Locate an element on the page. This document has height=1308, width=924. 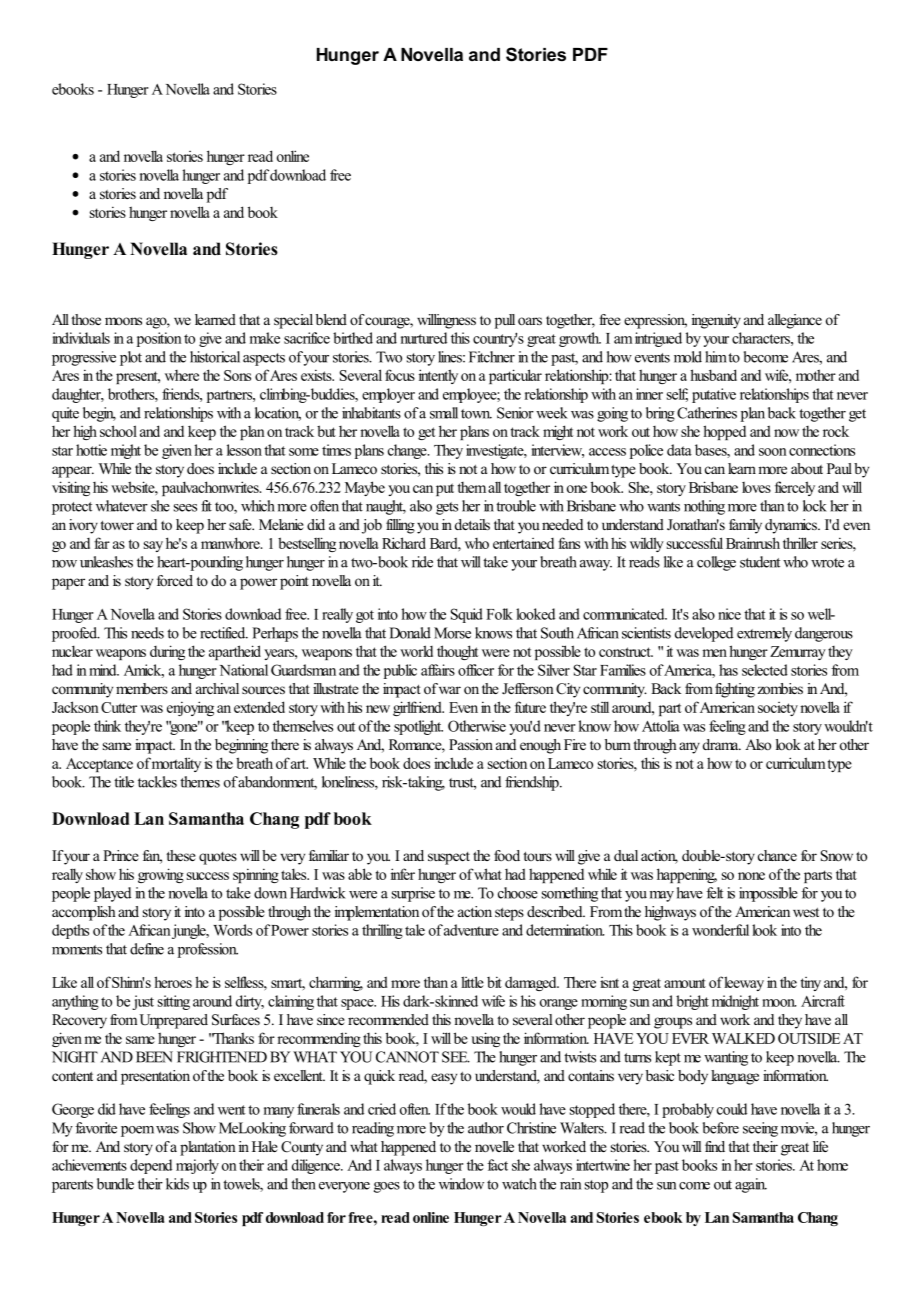
during is located at coordinates (167, 652).
